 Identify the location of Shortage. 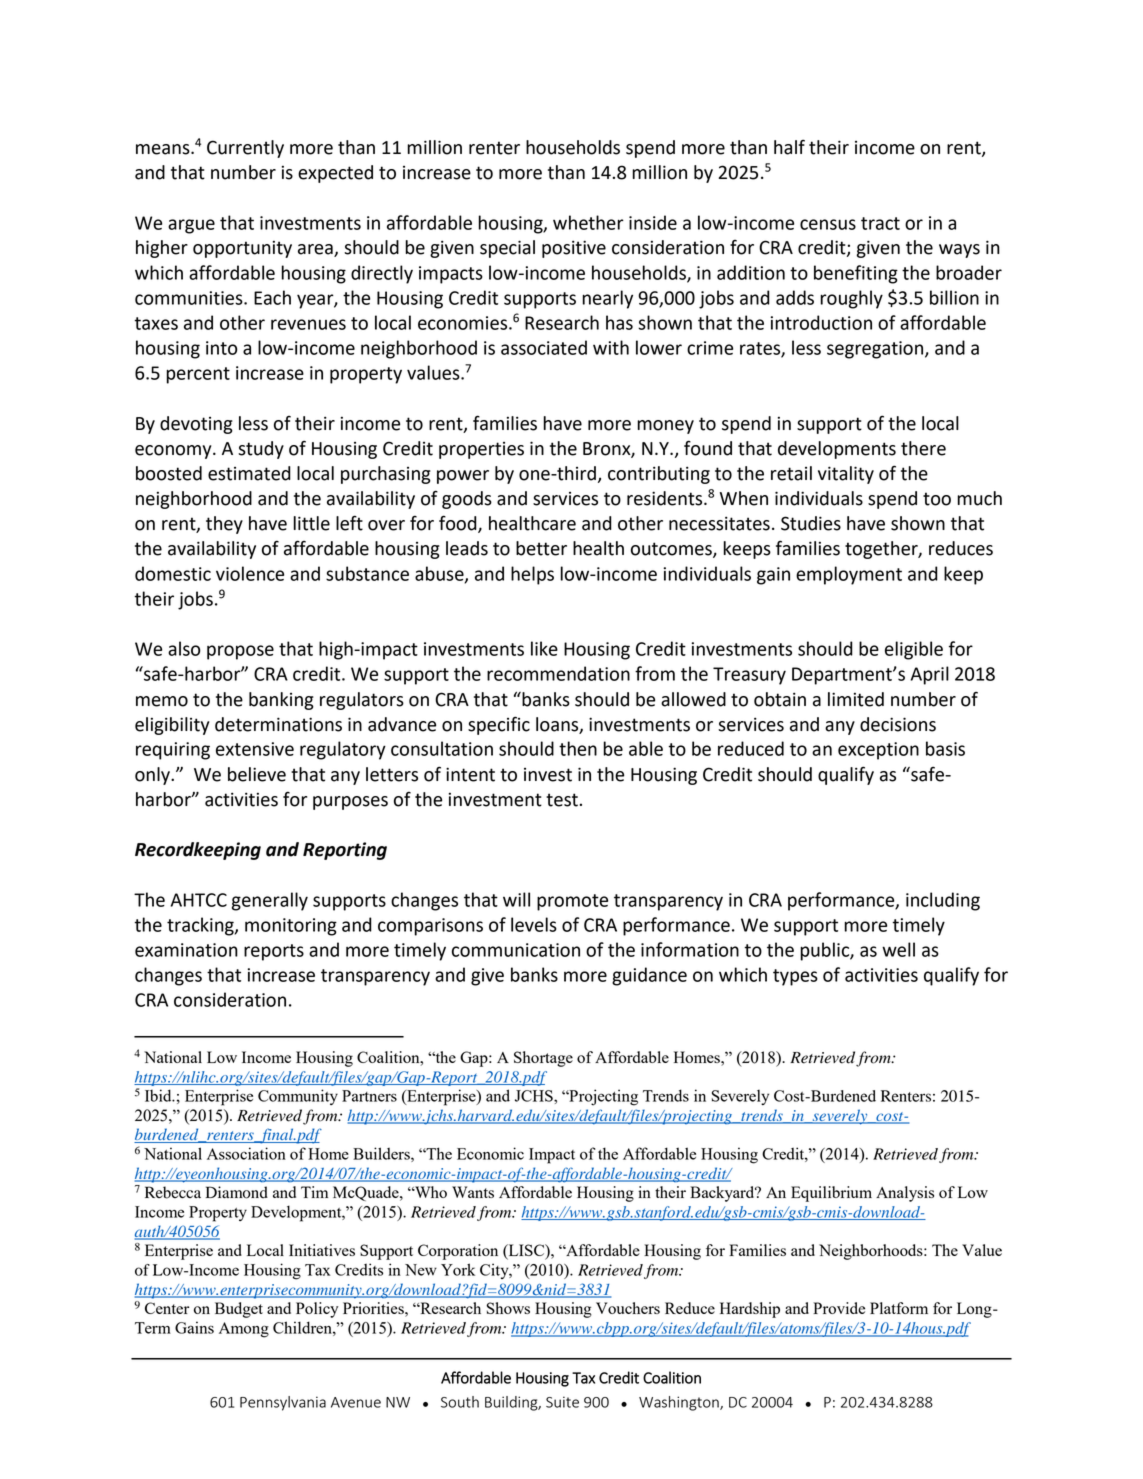
(543, 1059).
